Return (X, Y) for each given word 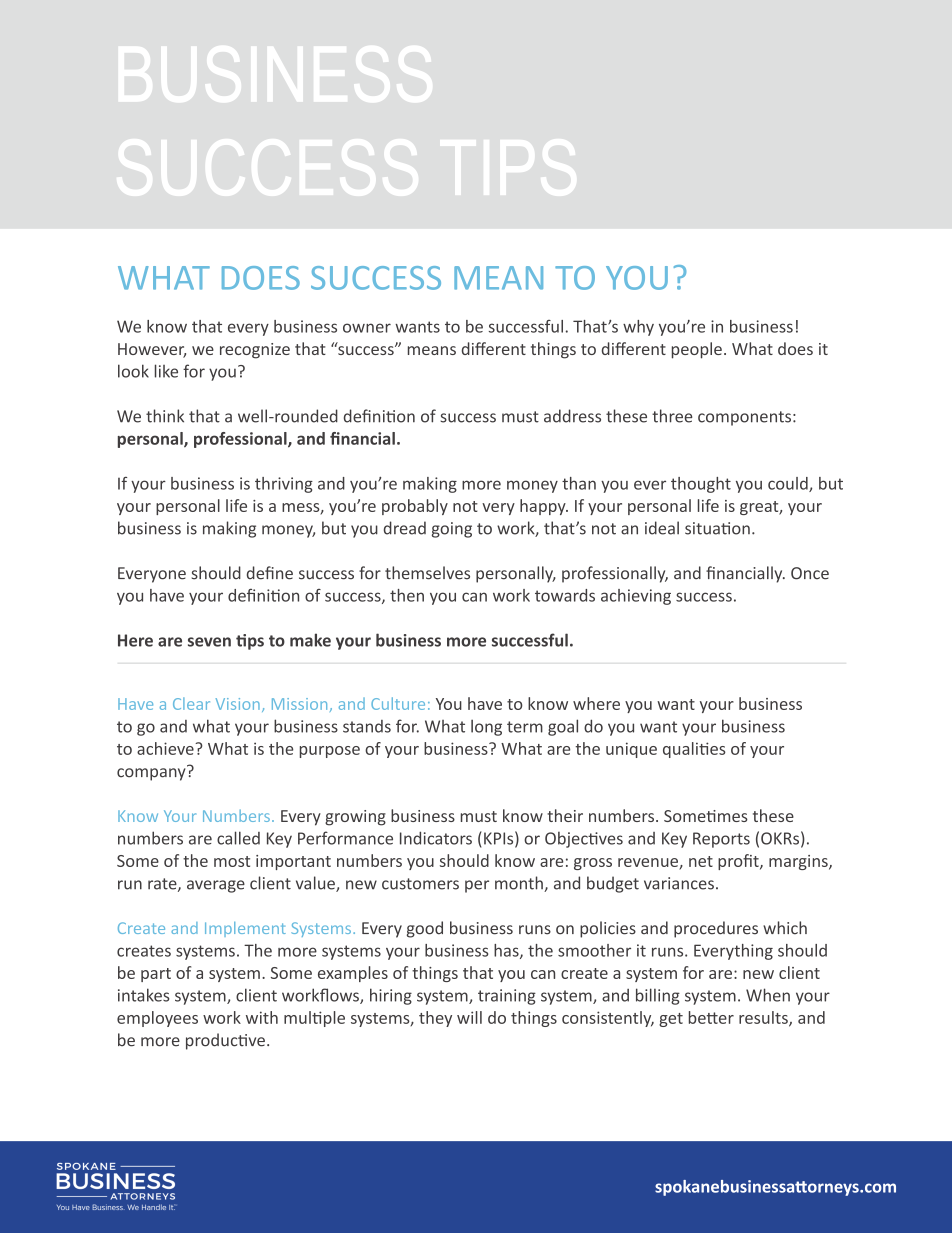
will (469, 1017)
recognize (255, 351)
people (697, 350)
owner (367, 328)
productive (225, 1041)
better (711, 1017)
